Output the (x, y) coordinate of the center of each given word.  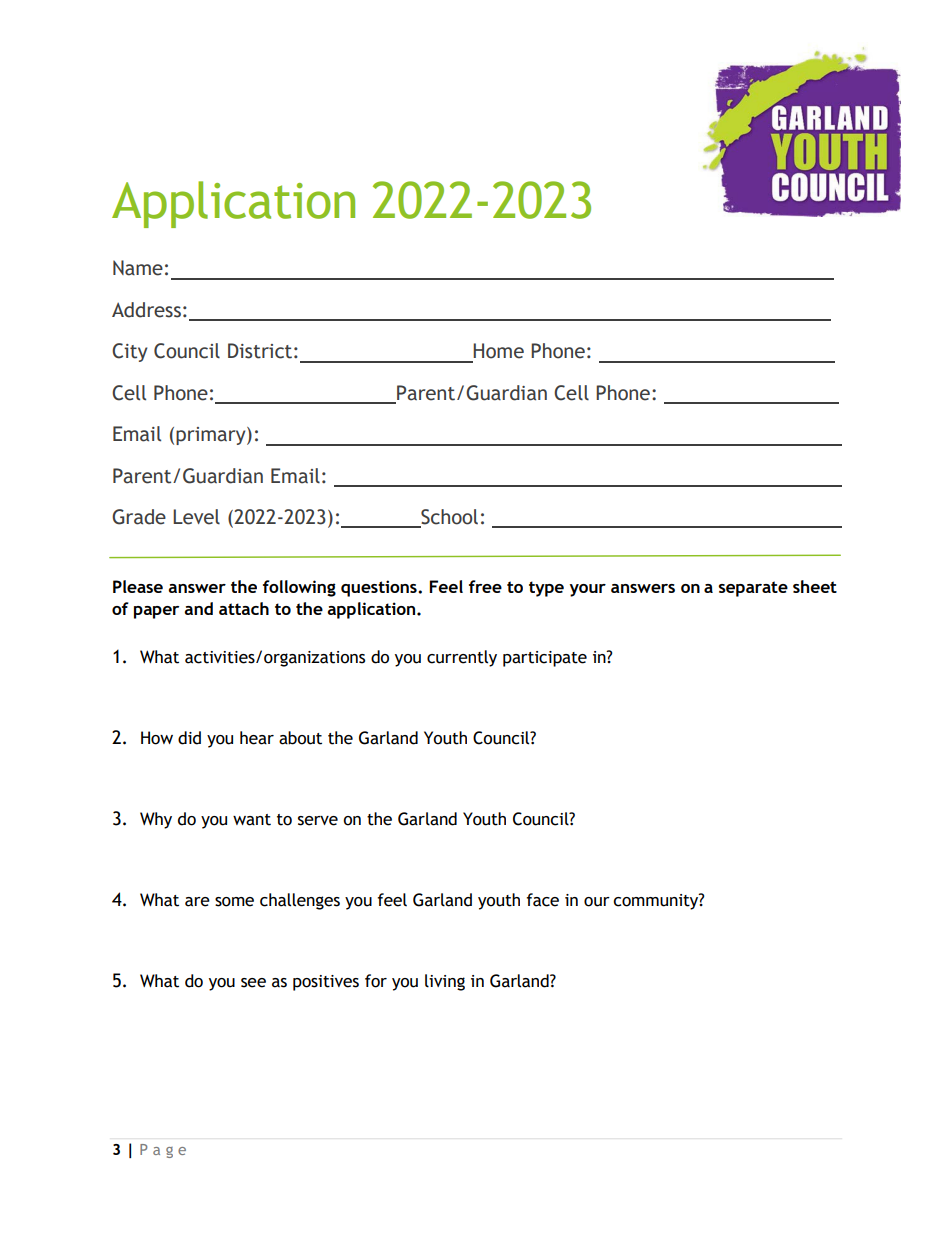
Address (146, 310)
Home (498, 351)
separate (753, 589)
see (253, 983)
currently (462, 658)
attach (244, 608)
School (448, 518)
